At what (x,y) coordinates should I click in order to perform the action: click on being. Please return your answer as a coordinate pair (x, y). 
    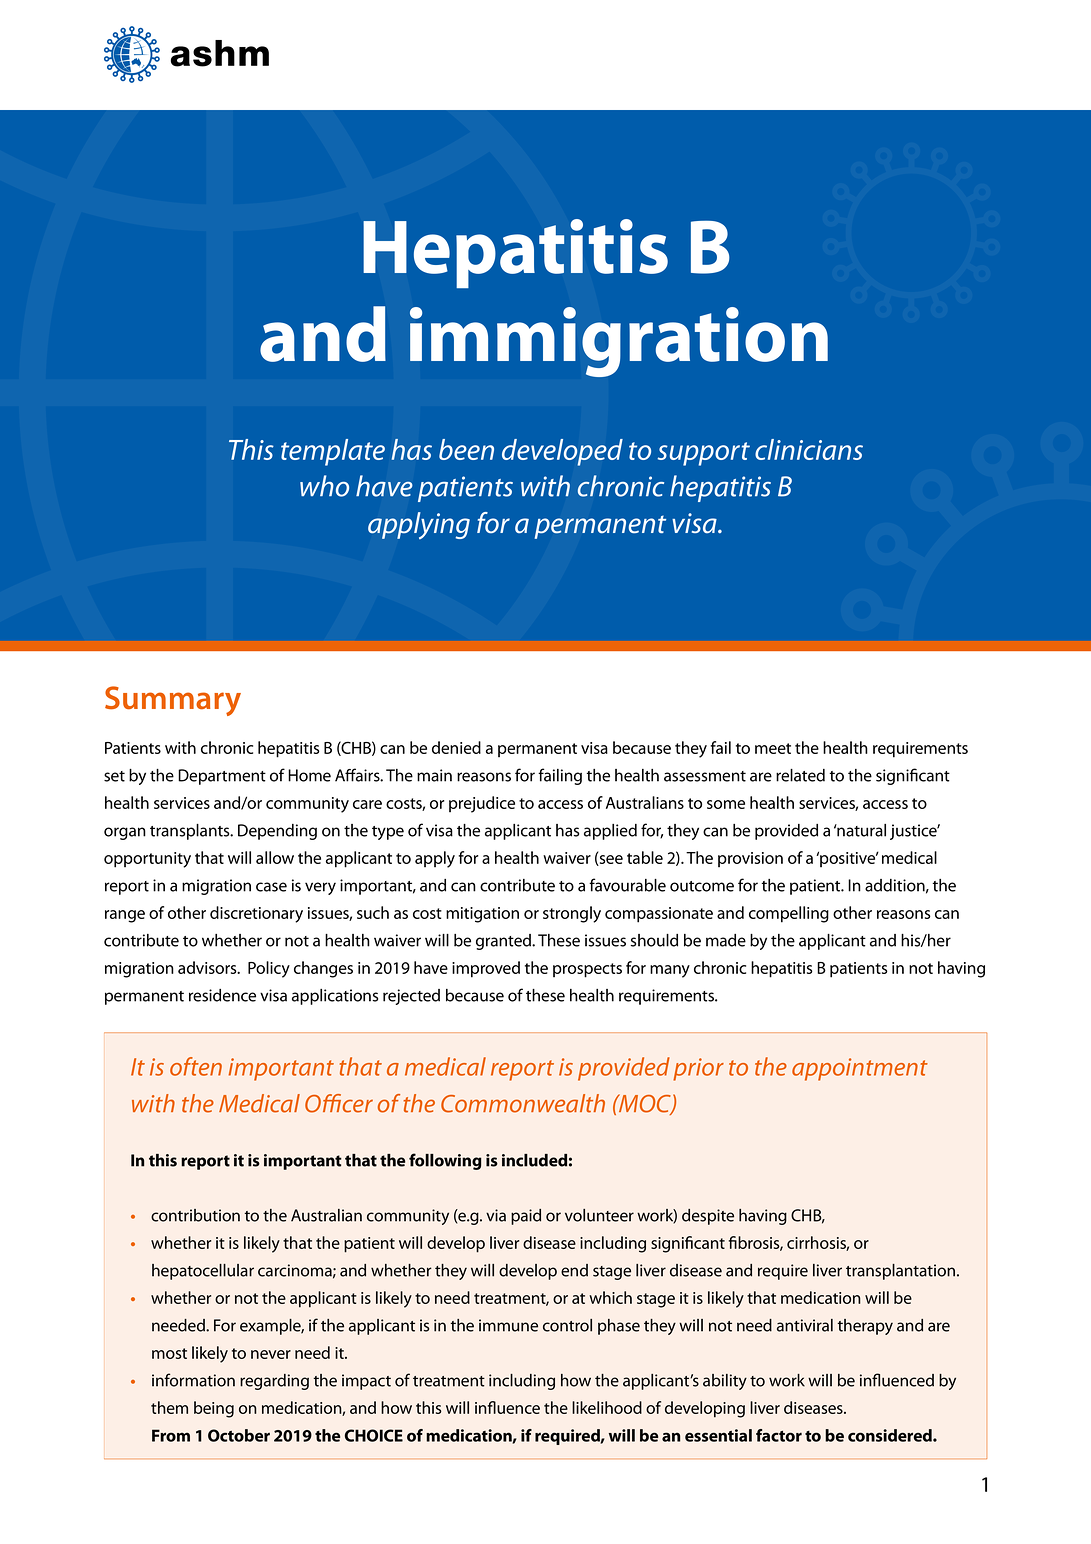
    Looking at the image, I should click on (214, 1409).
